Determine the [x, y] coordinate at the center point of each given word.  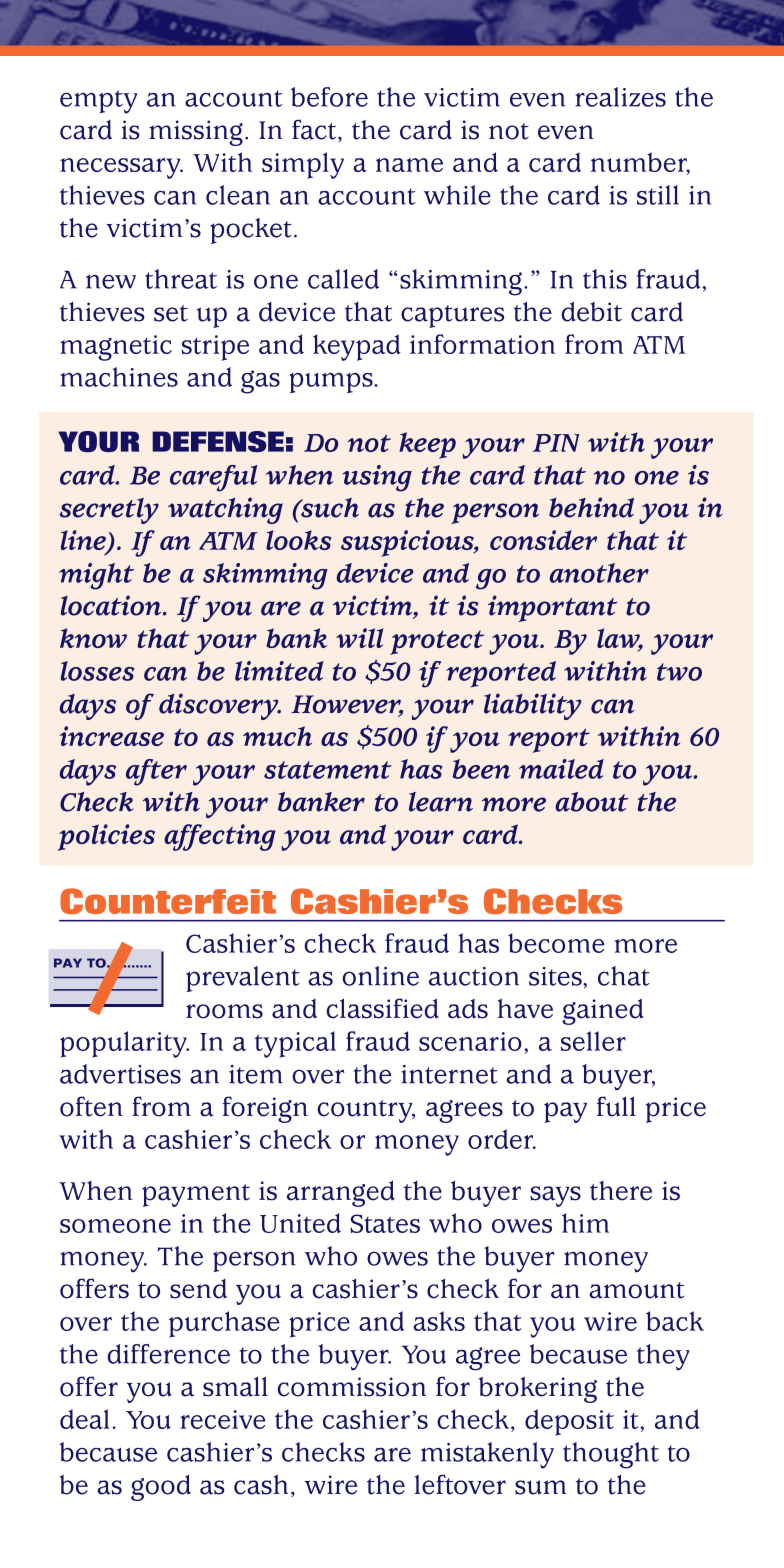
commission [352, 1387]
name [409, 165]
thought [611, 1455]
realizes [620, 97]
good [161, 1488]
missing [196, 133]
